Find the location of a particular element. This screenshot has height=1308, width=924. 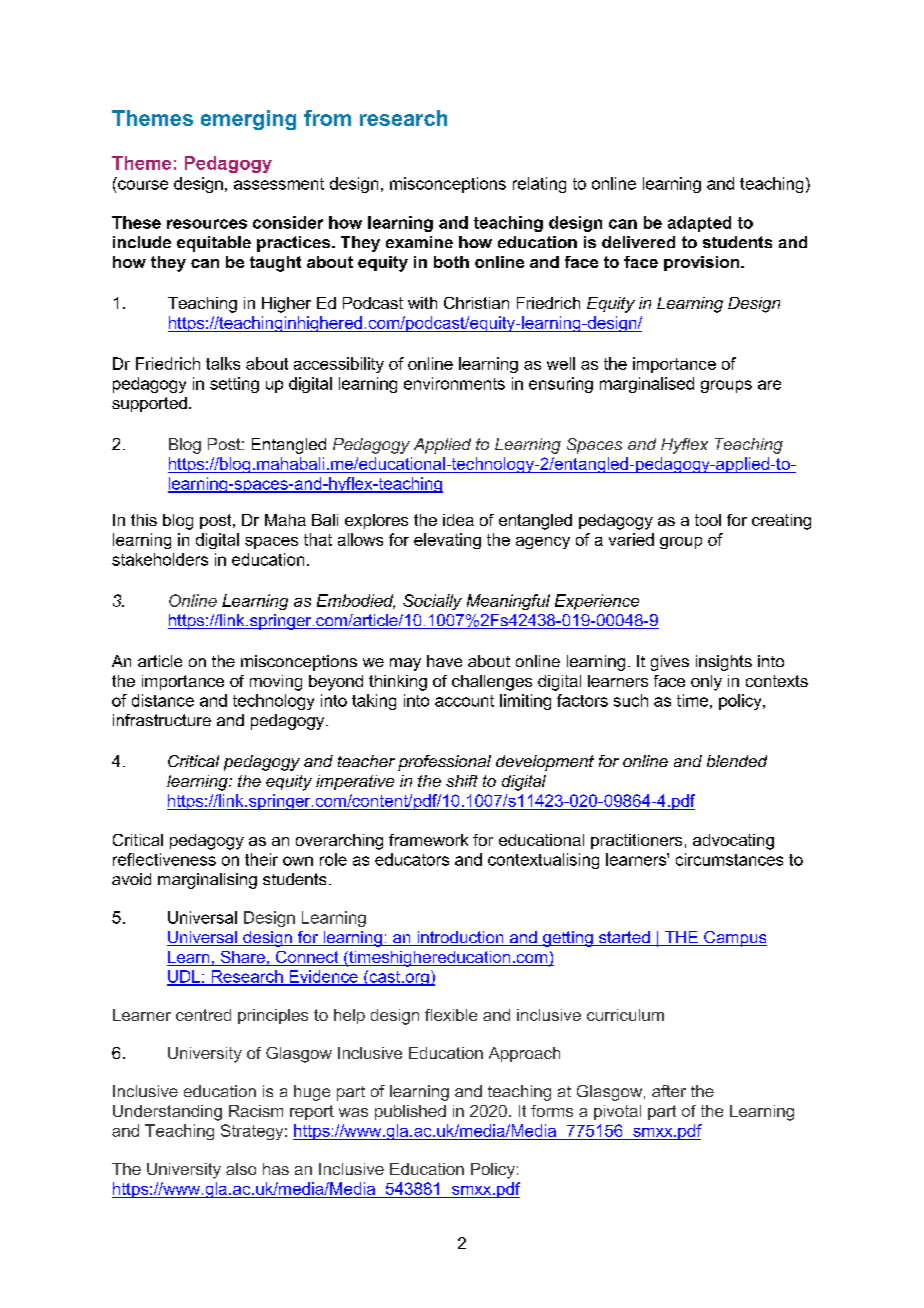

have is located at coordinates (444, 661).
